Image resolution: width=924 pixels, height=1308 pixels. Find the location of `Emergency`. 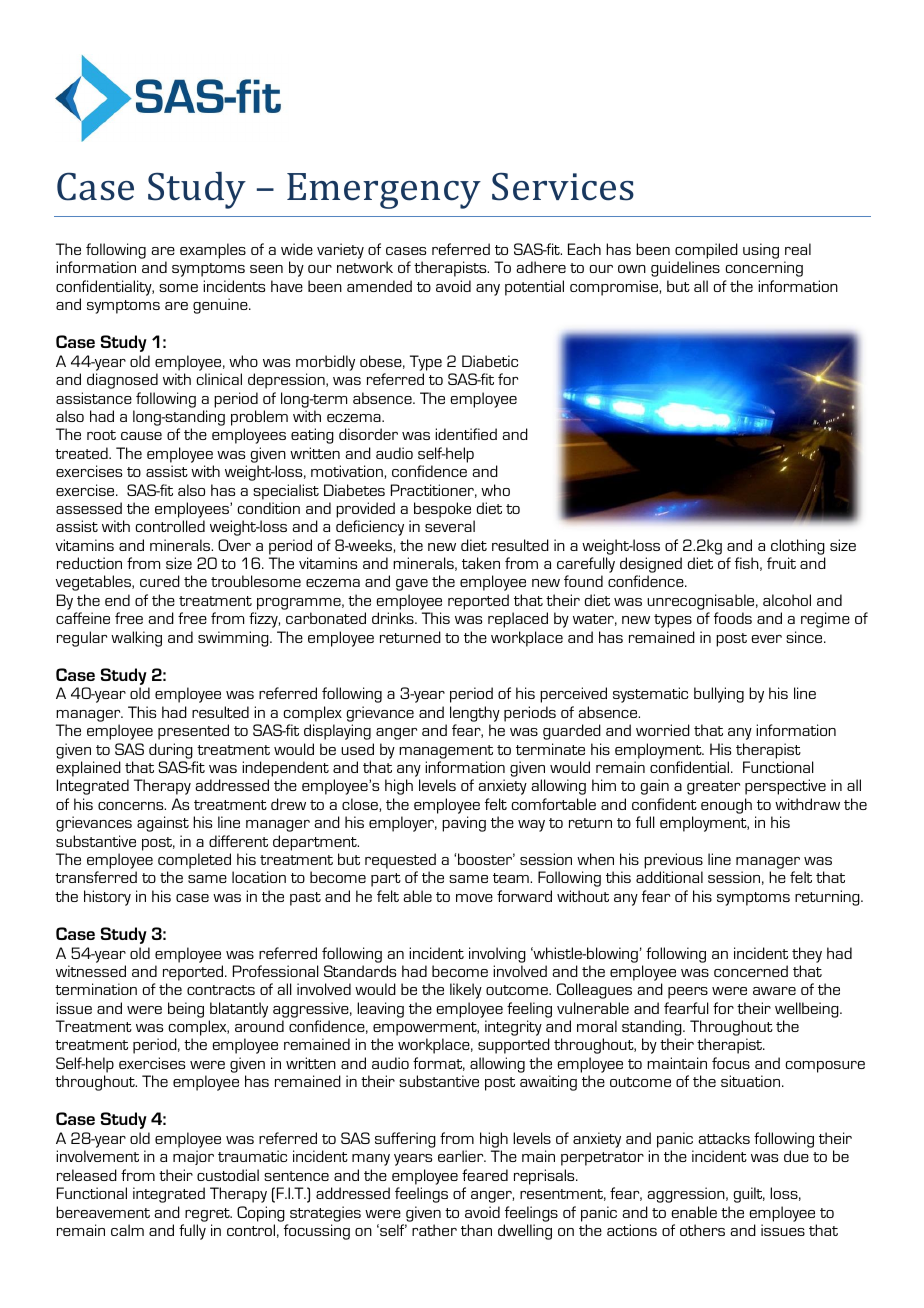

Emergency is located at coordinates (384, 191).
